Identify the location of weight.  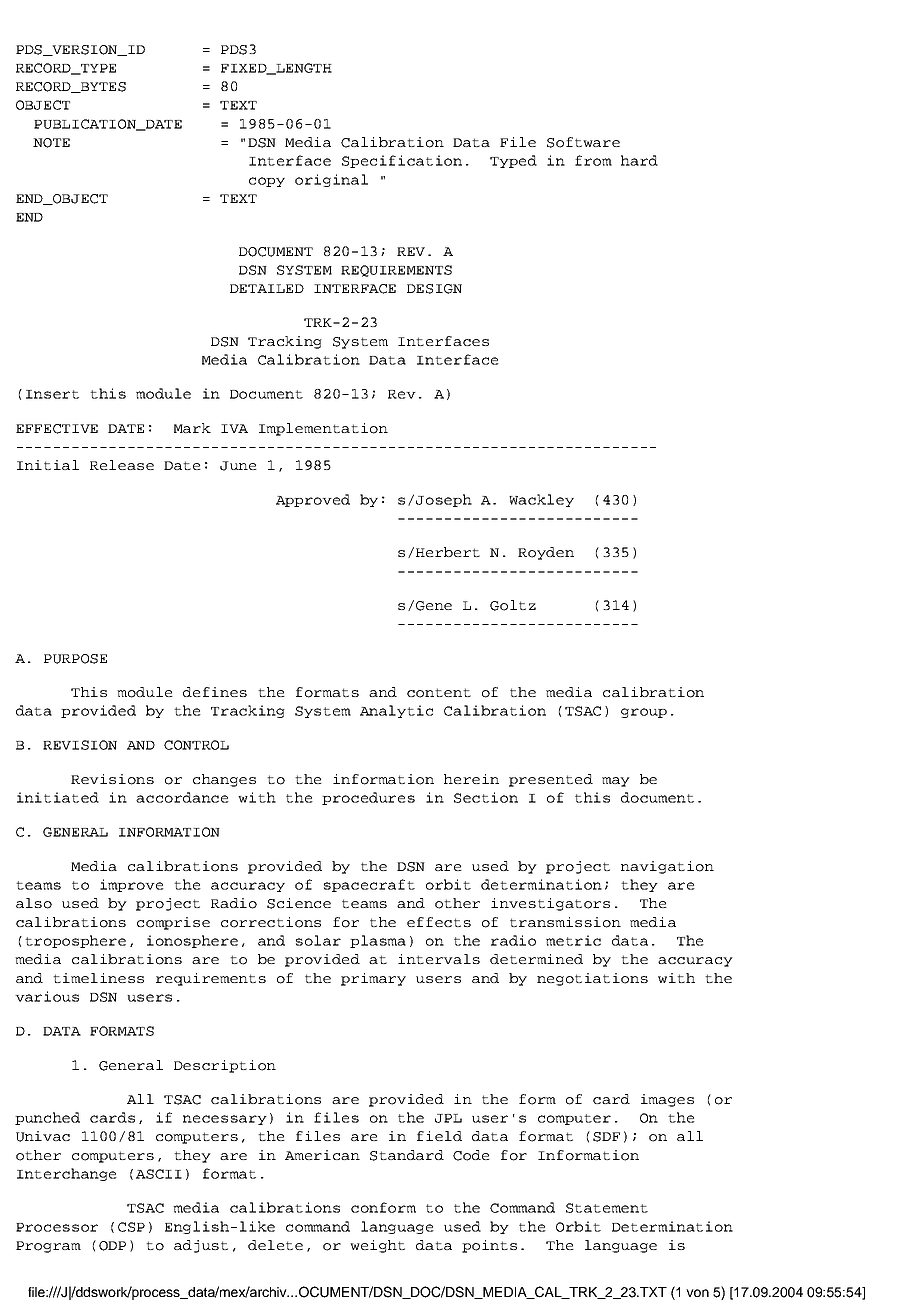
(377, 1246).
